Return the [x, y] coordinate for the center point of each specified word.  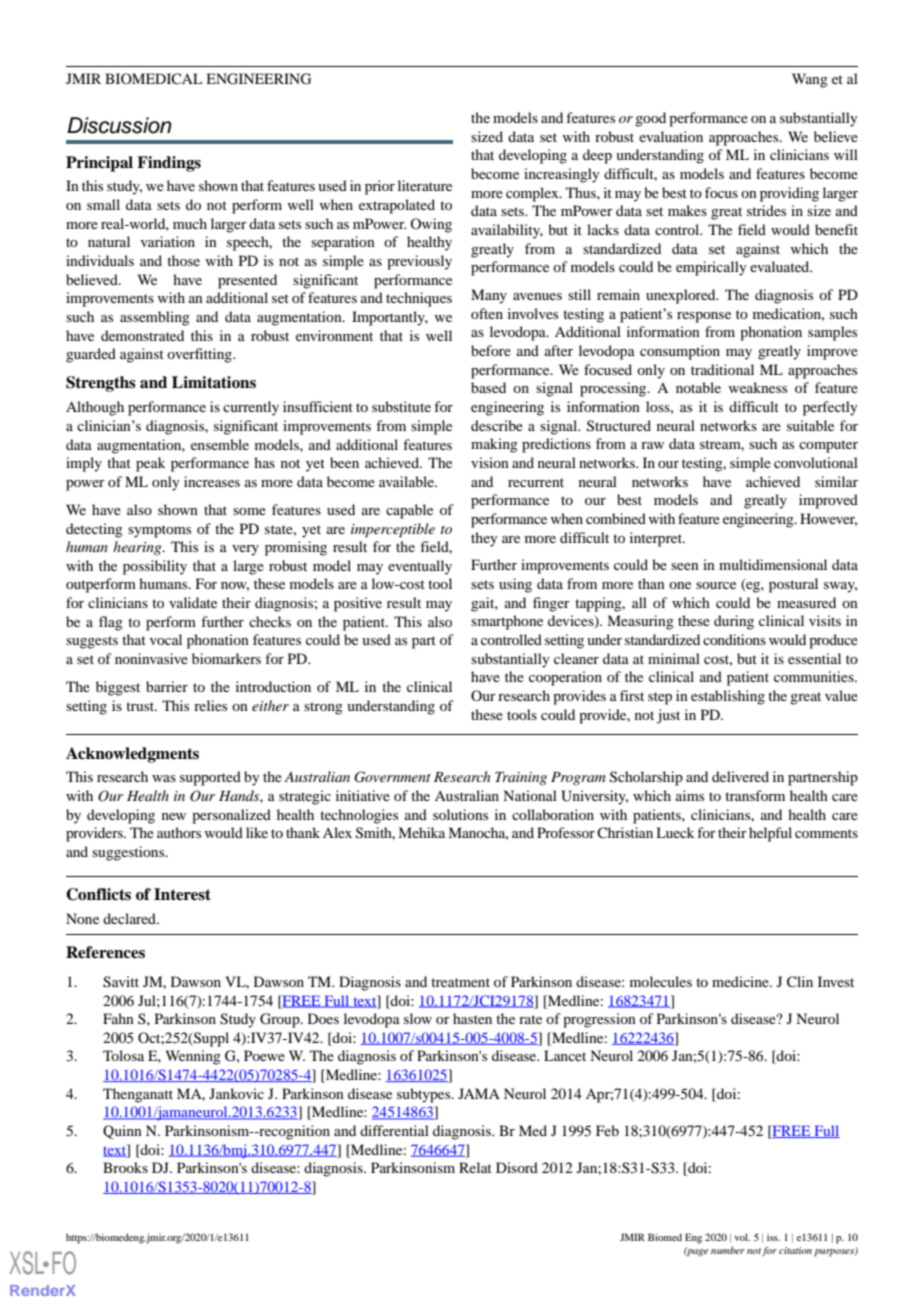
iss [773, 1237]
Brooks [125, 1167]
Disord [517, 1167]
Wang [810, 80]
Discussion [119, 125]
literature [425, 185]
